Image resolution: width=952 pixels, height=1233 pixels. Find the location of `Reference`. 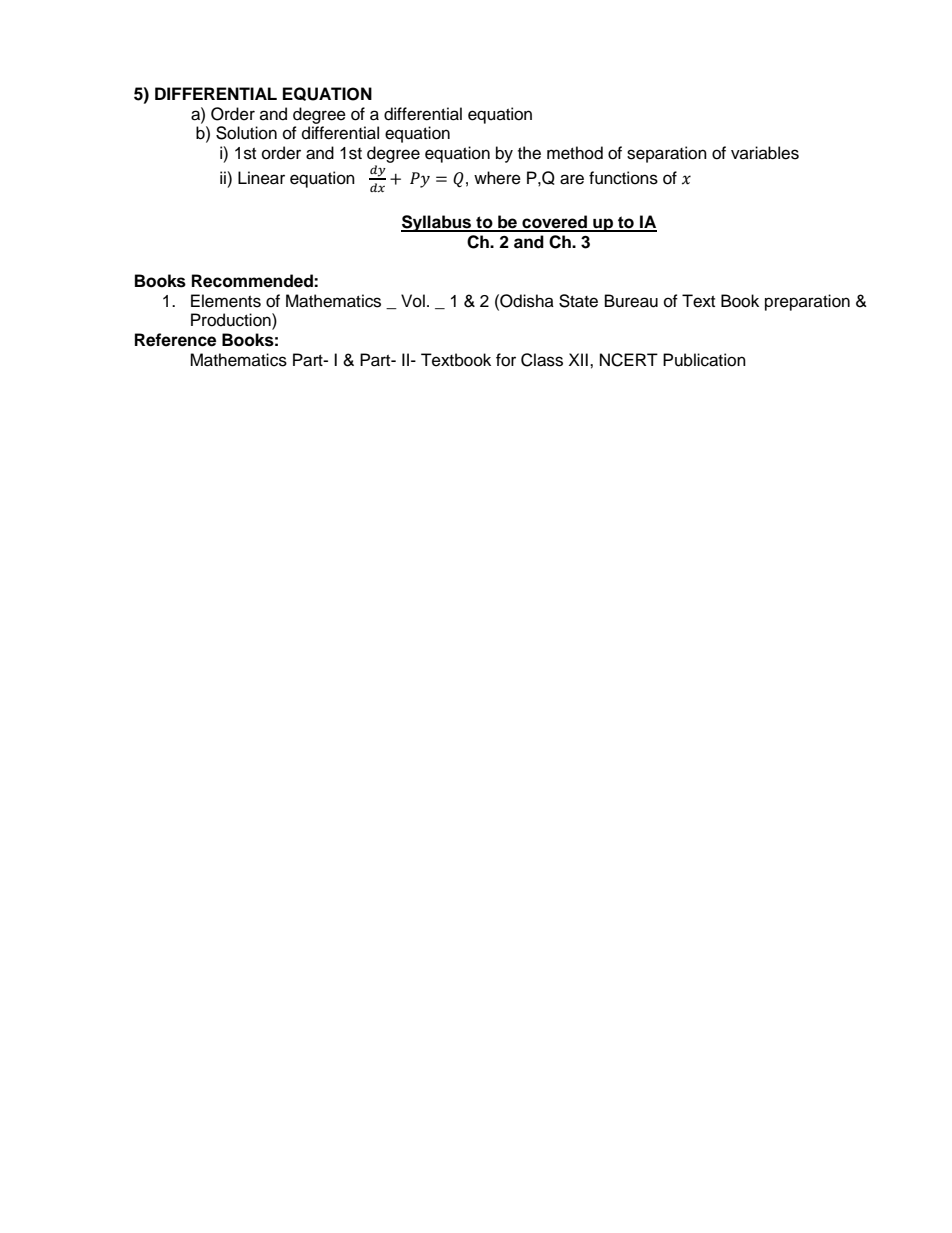

Reference is located at coordinates (175, 340).
